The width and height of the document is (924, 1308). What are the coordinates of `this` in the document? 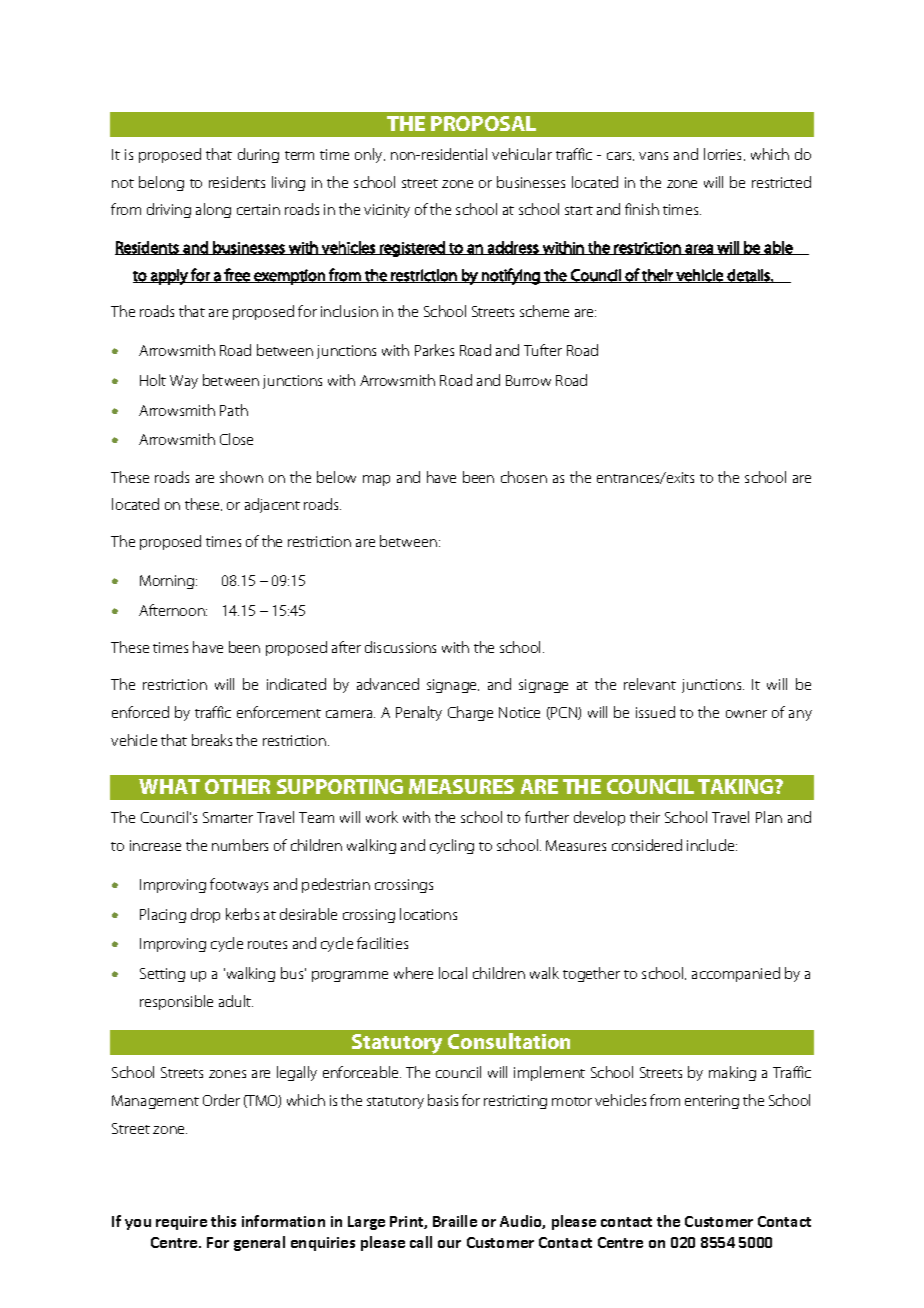 It's located at (223, 1221).
